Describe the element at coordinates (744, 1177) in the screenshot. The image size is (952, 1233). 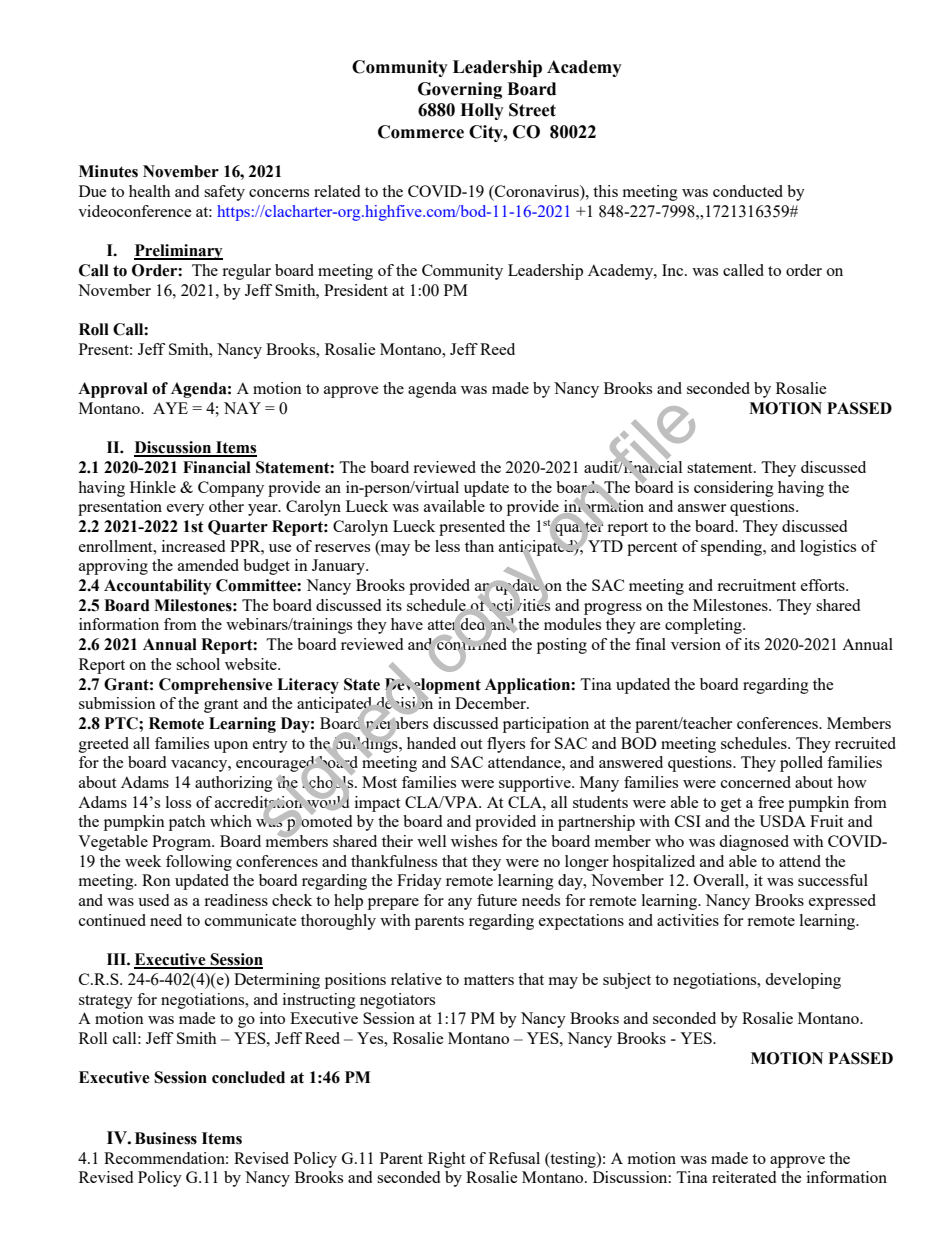
I see `reiterated` at that location.
